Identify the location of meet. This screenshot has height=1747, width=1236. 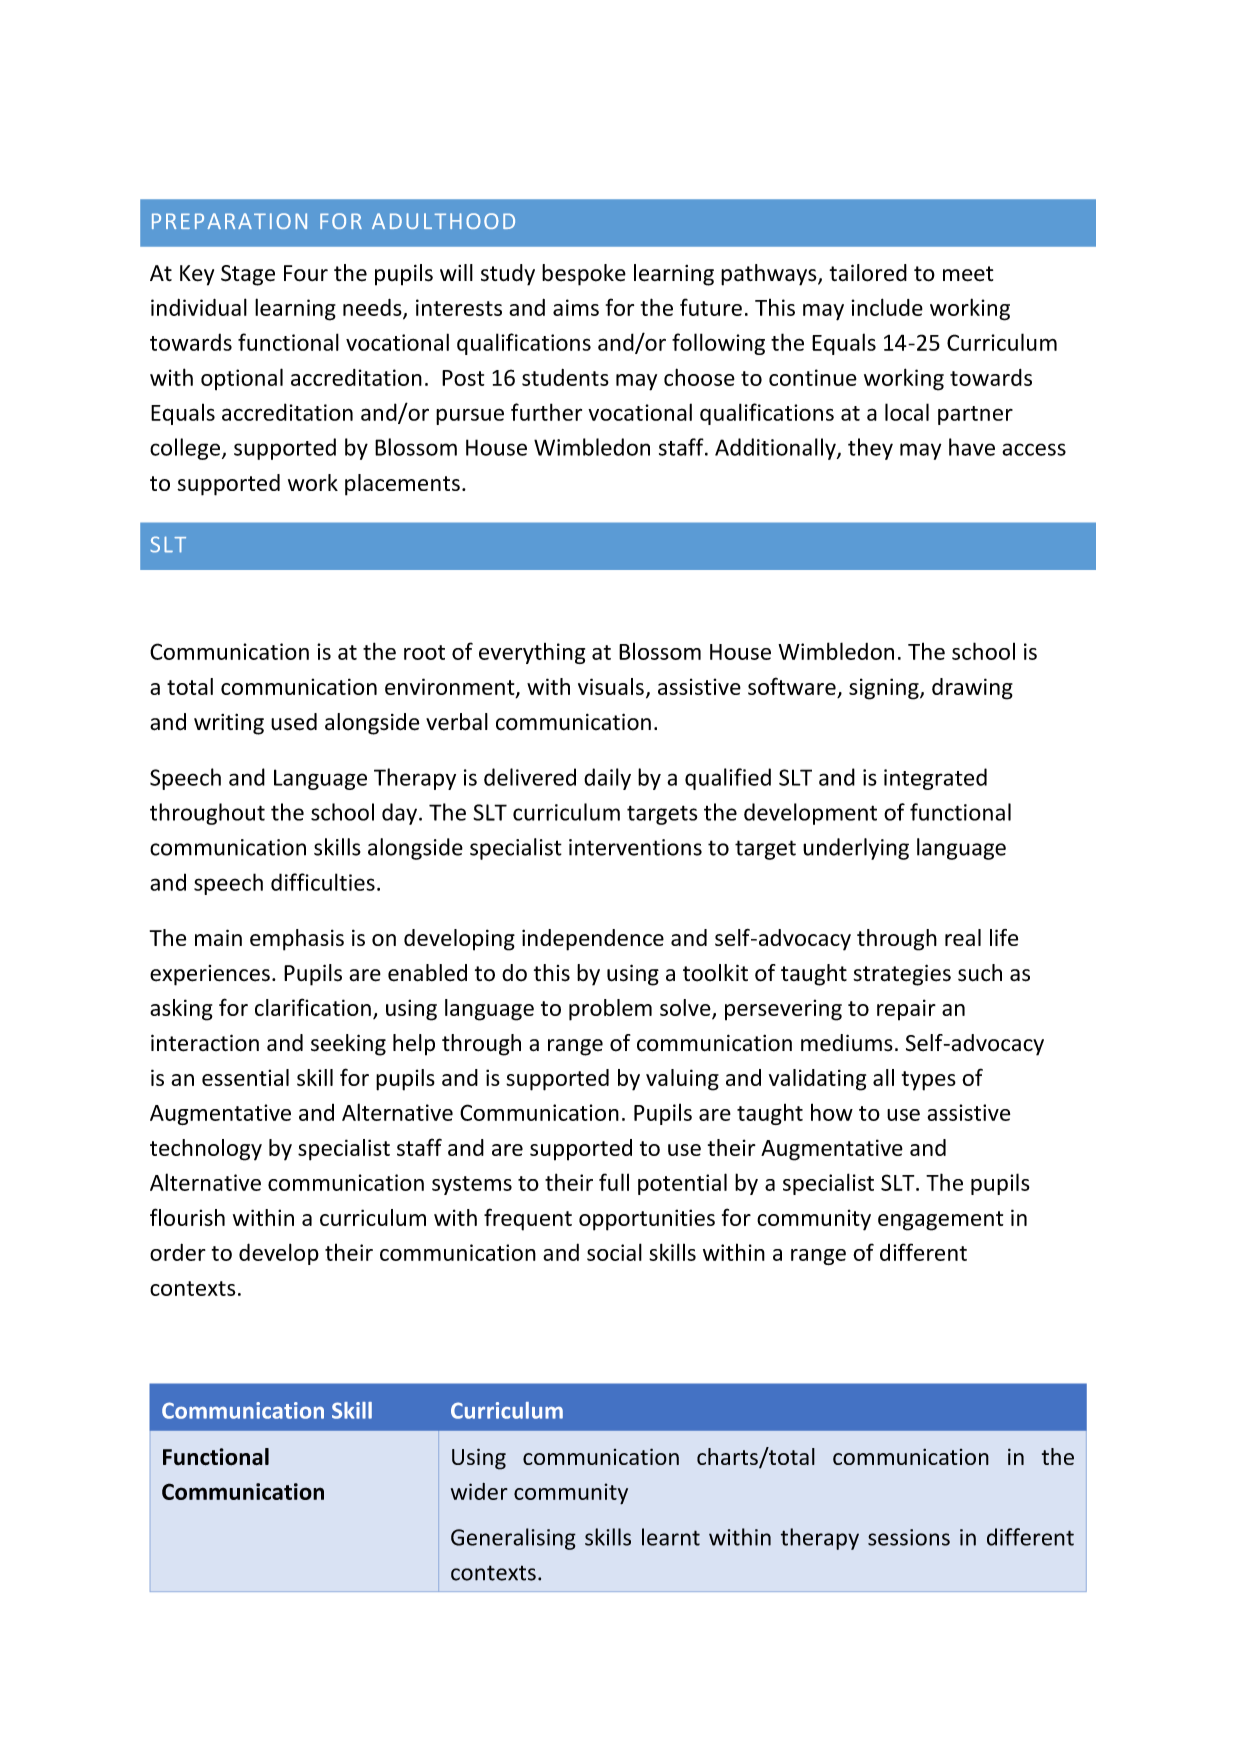
(968, 274).
